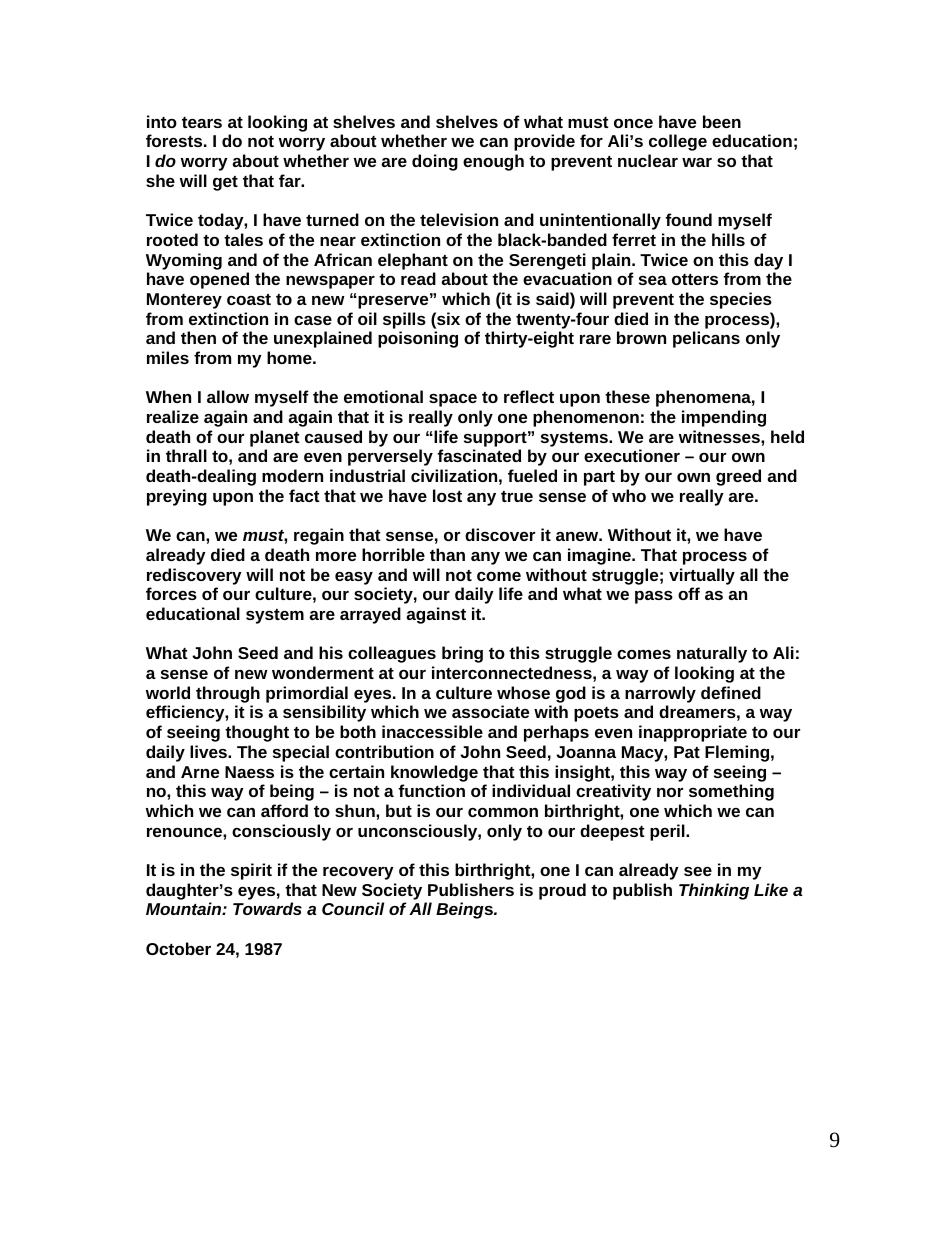 This image has height=1233, width=952. I want to click on species, so click(741, 300).
